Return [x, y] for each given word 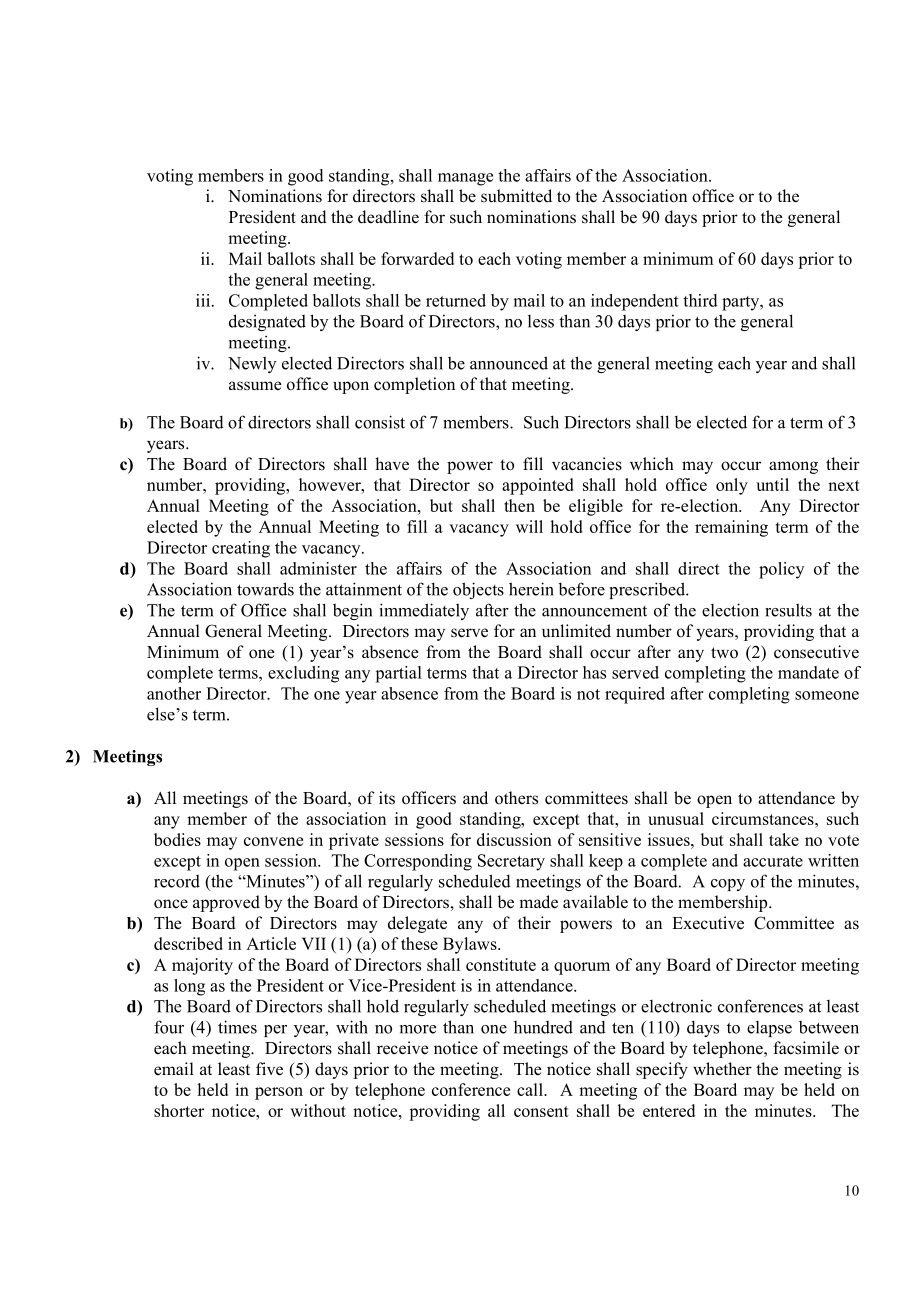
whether [722, 1069]
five [269, 1069]
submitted [516, 196]
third [700, 300]
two [724, 653]
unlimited [576, 631]
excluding [303, 674]
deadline [388, 217]
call [531, 1089]
